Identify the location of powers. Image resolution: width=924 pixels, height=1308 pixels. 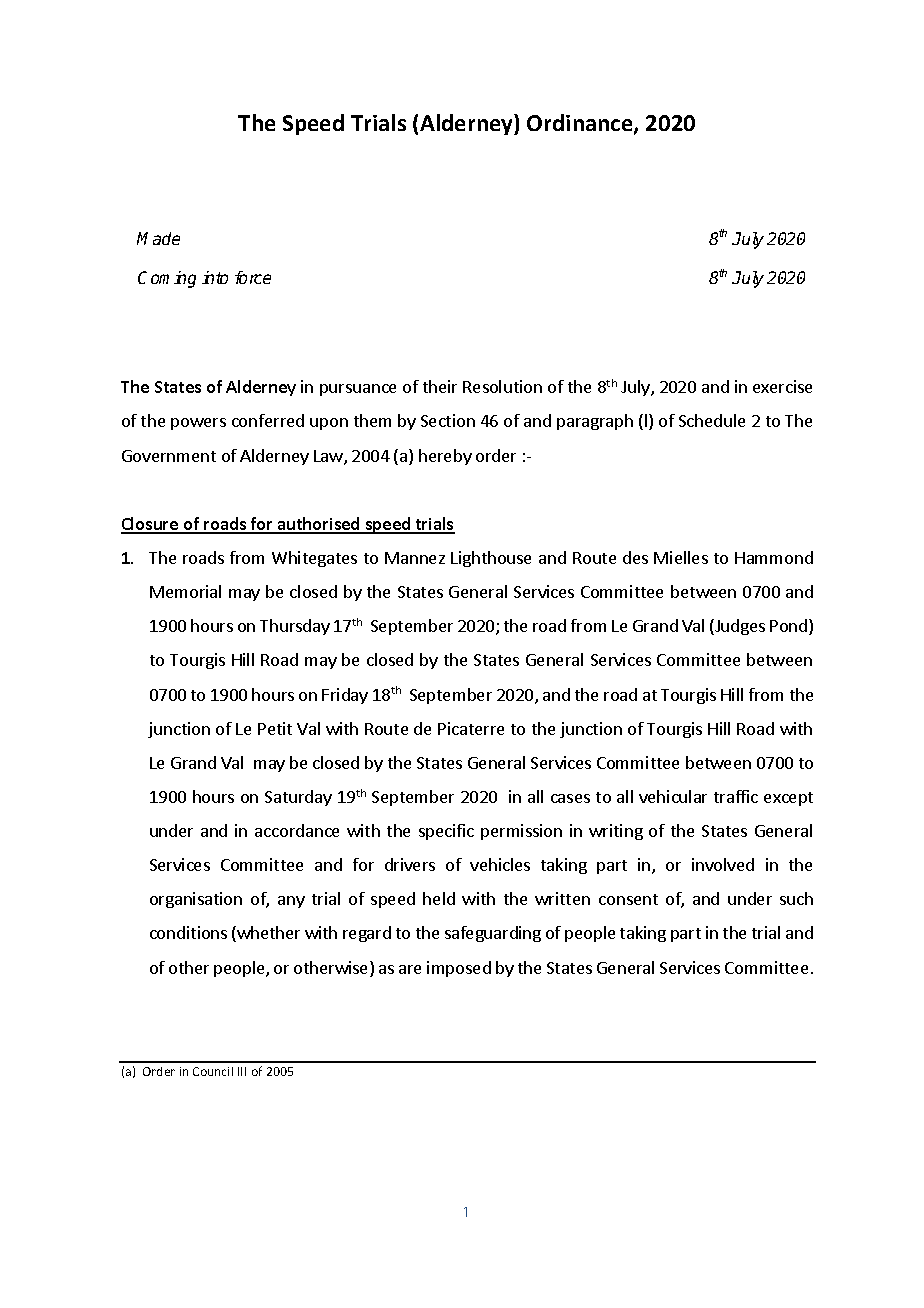
(198, 424).
